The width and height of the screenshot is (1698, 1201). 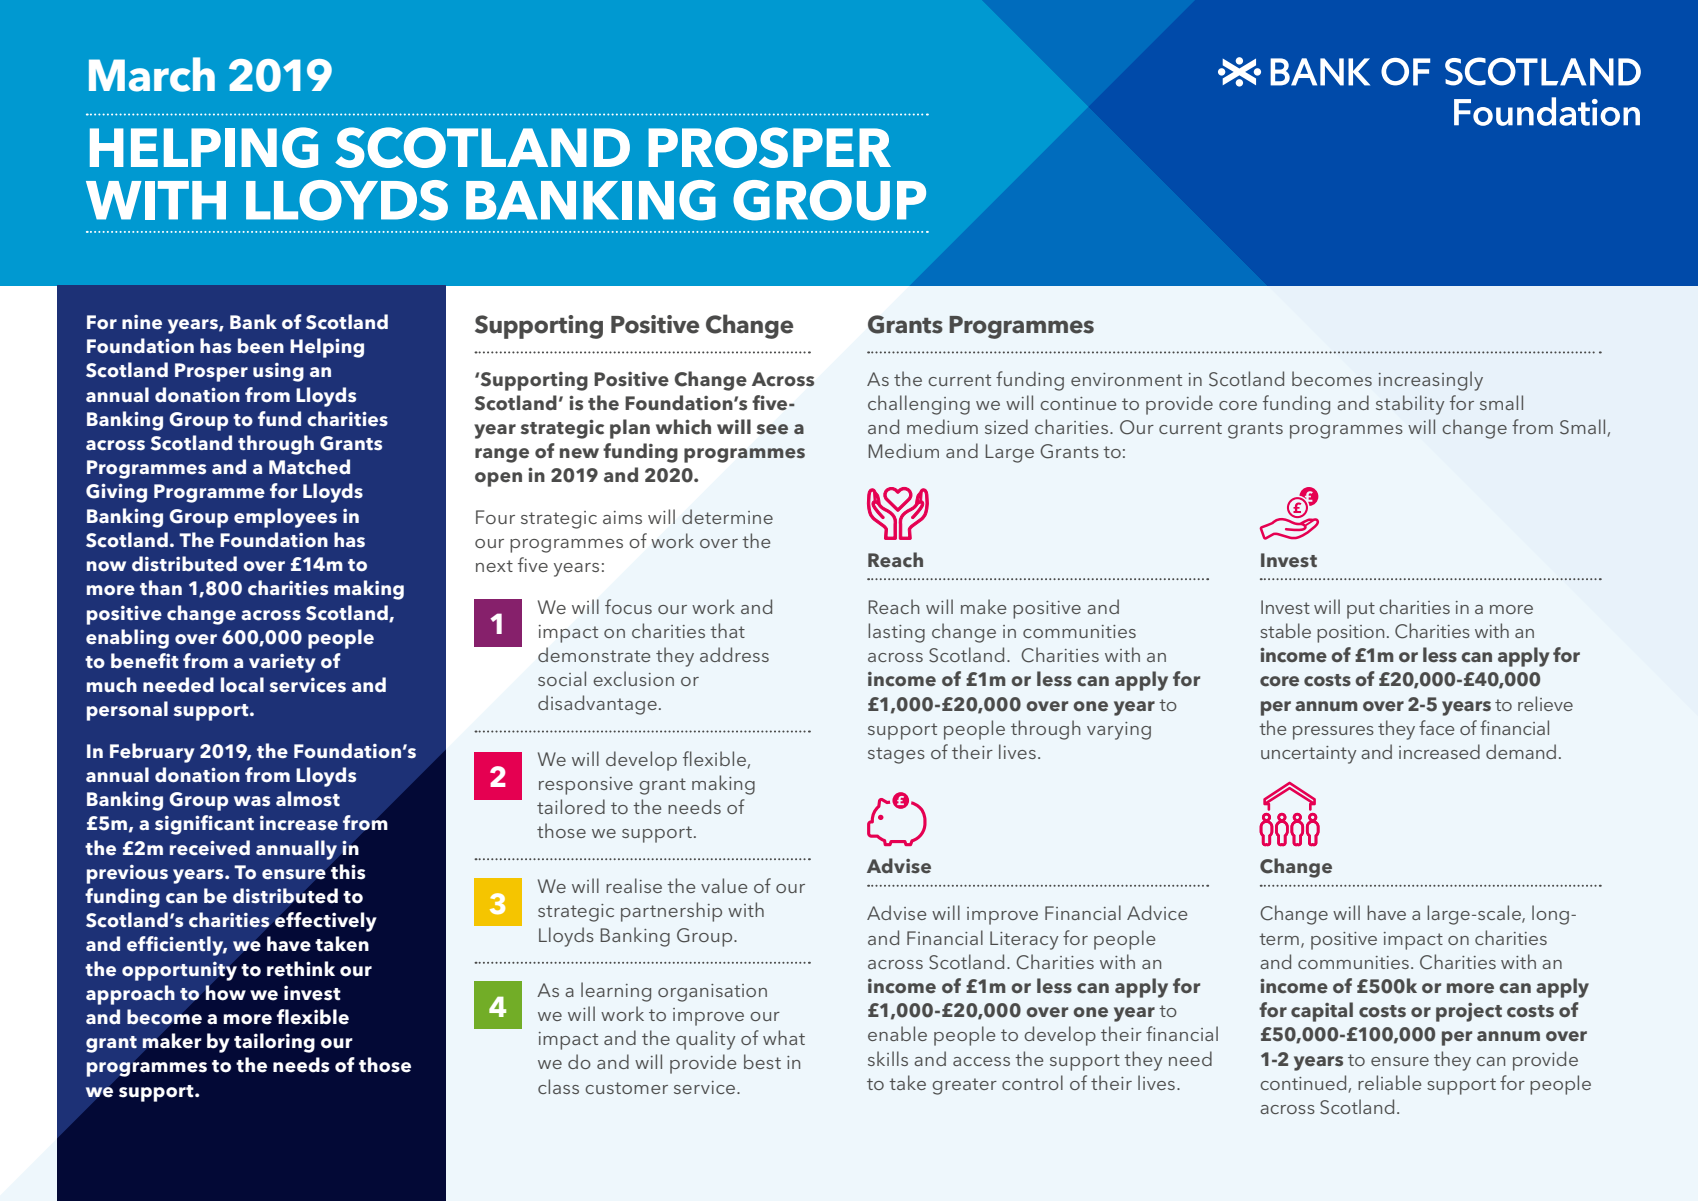 I want to click on March, so click(x=152, y=74).
